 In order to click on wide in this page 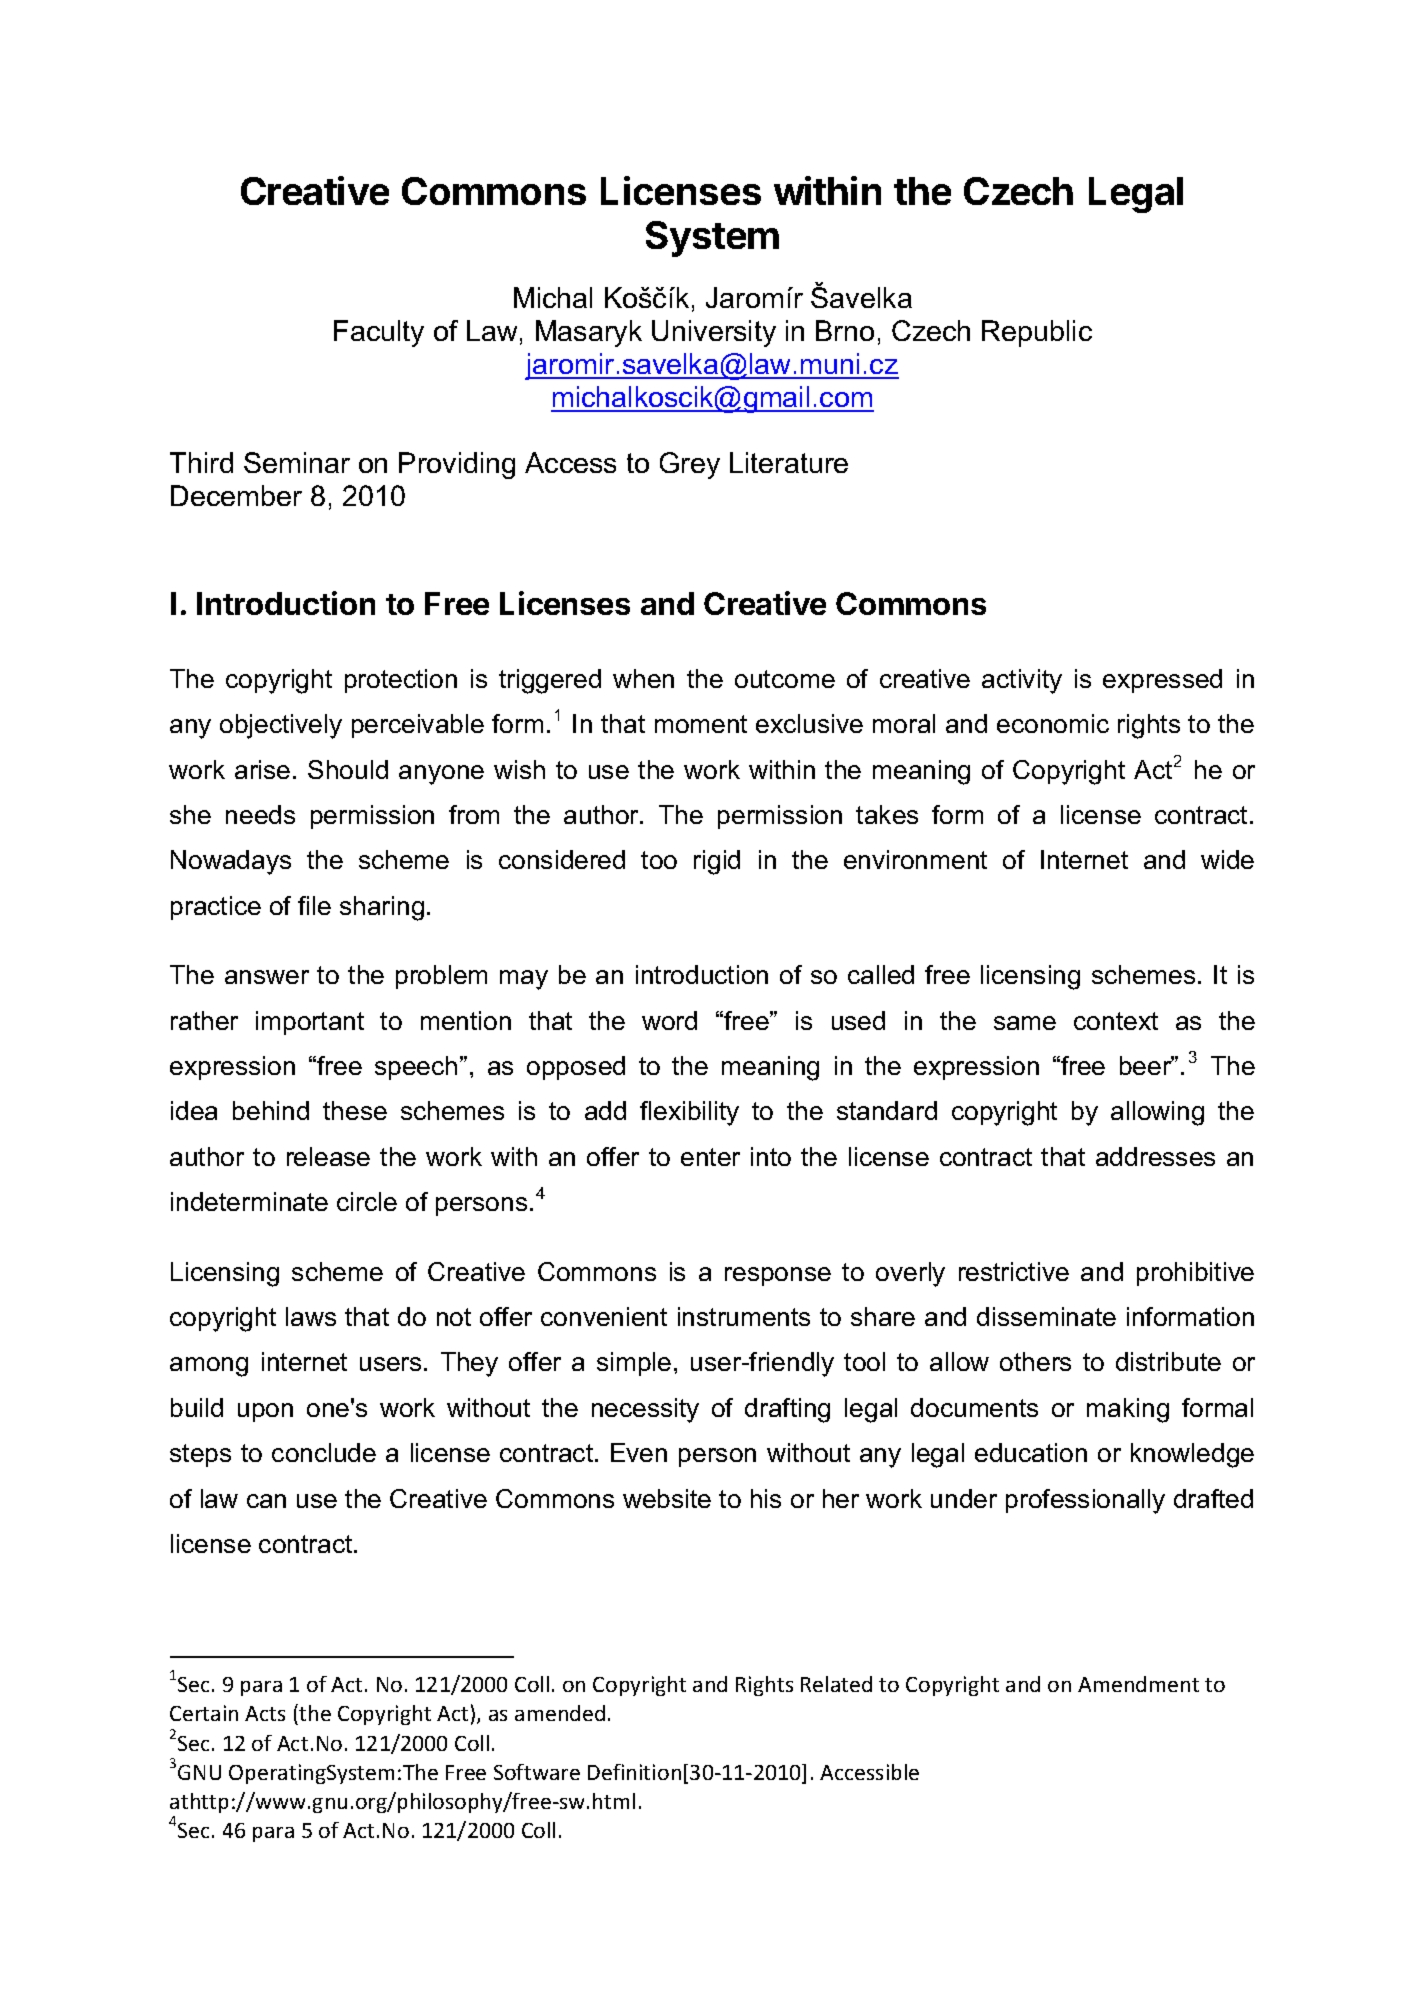, I will do `click(1227, 859)`.
